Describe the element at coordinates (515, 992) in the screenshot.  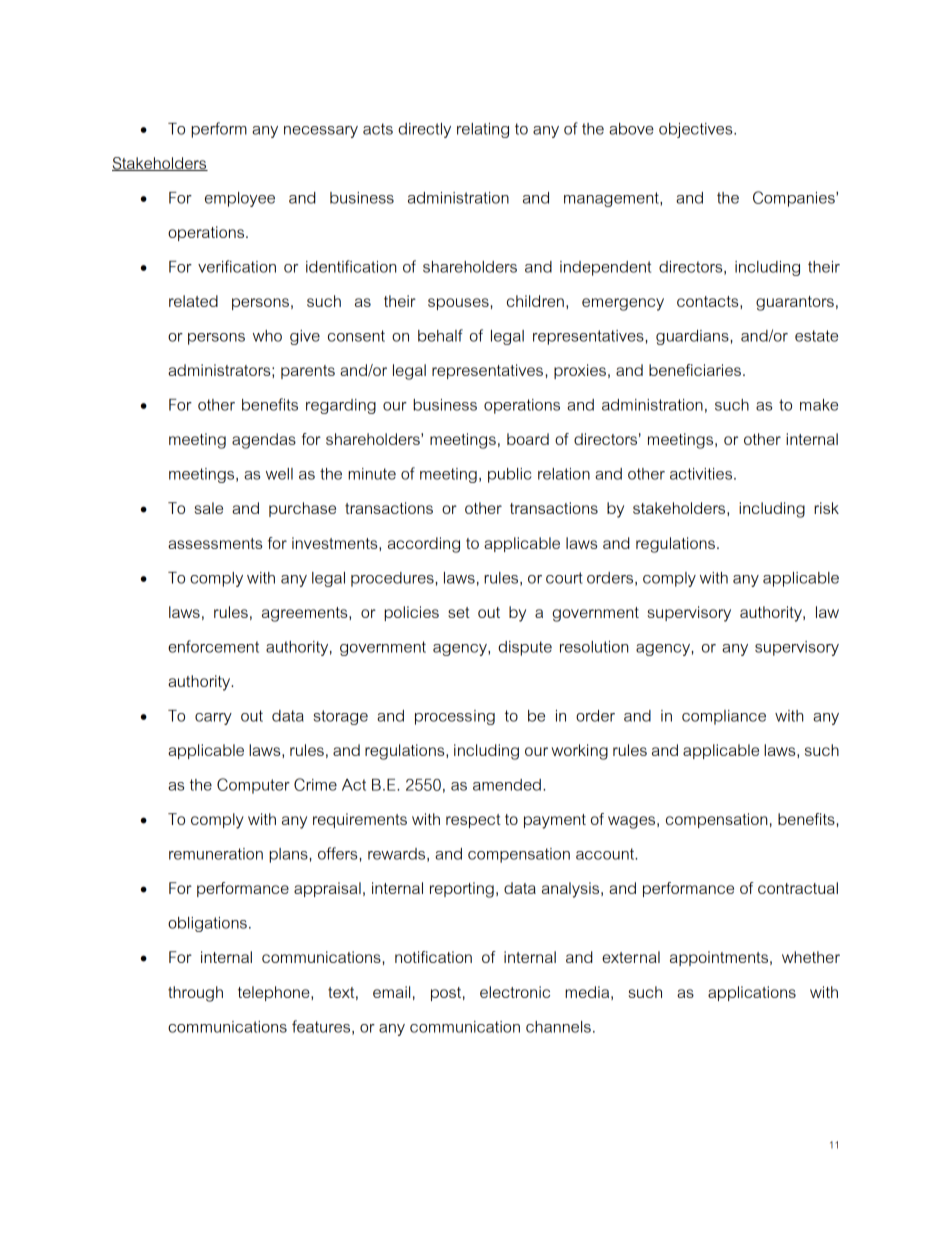
I see `electronic` at that location.
